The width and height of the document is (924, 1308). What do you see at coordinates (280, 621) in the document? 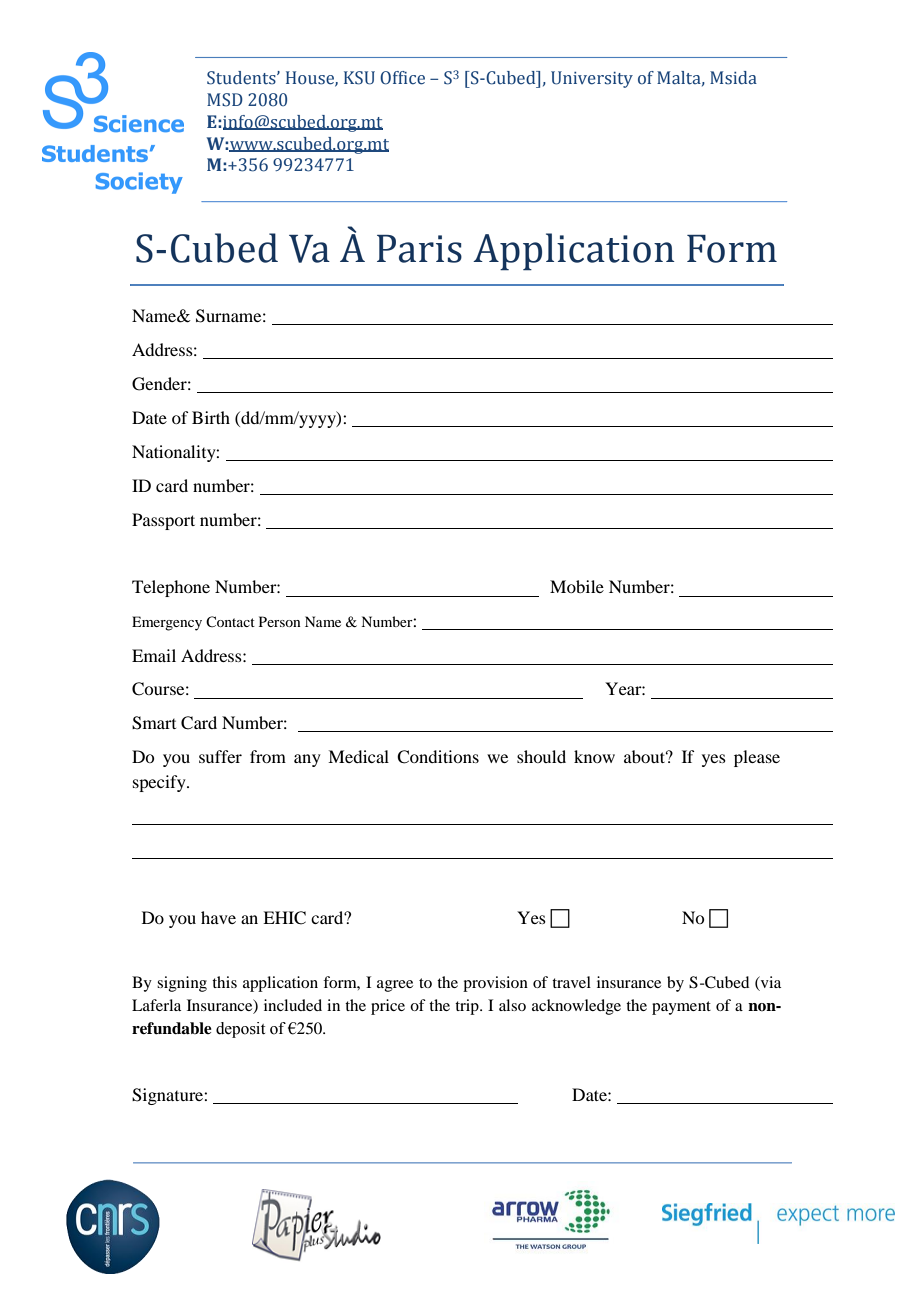
I see `Person` at bounding box center [280, 621].
